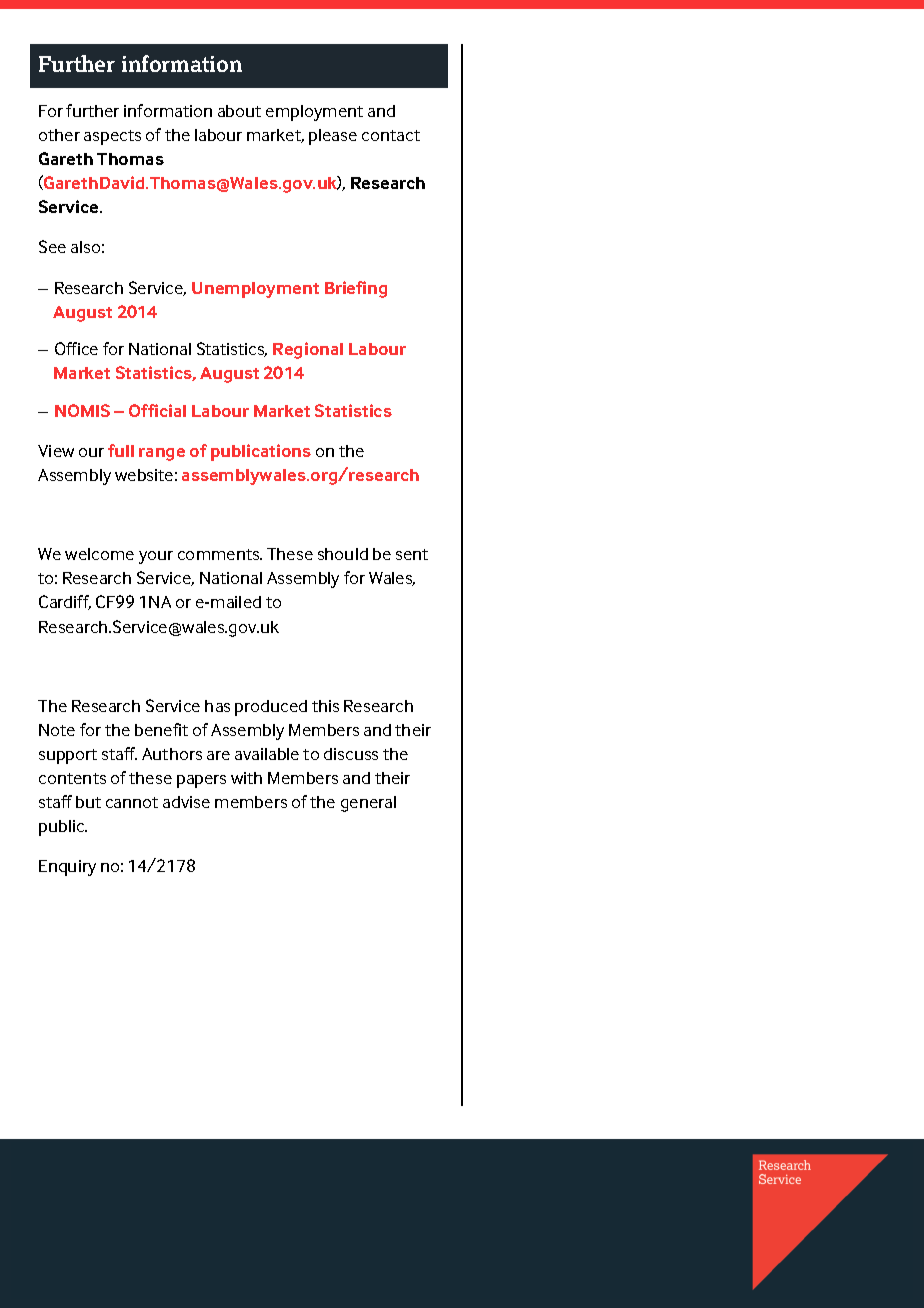 The image size is (924, 1308). What do you see at coordinates (76, 348) in the page?
I see `Office` at bounding box center [76, 348].
